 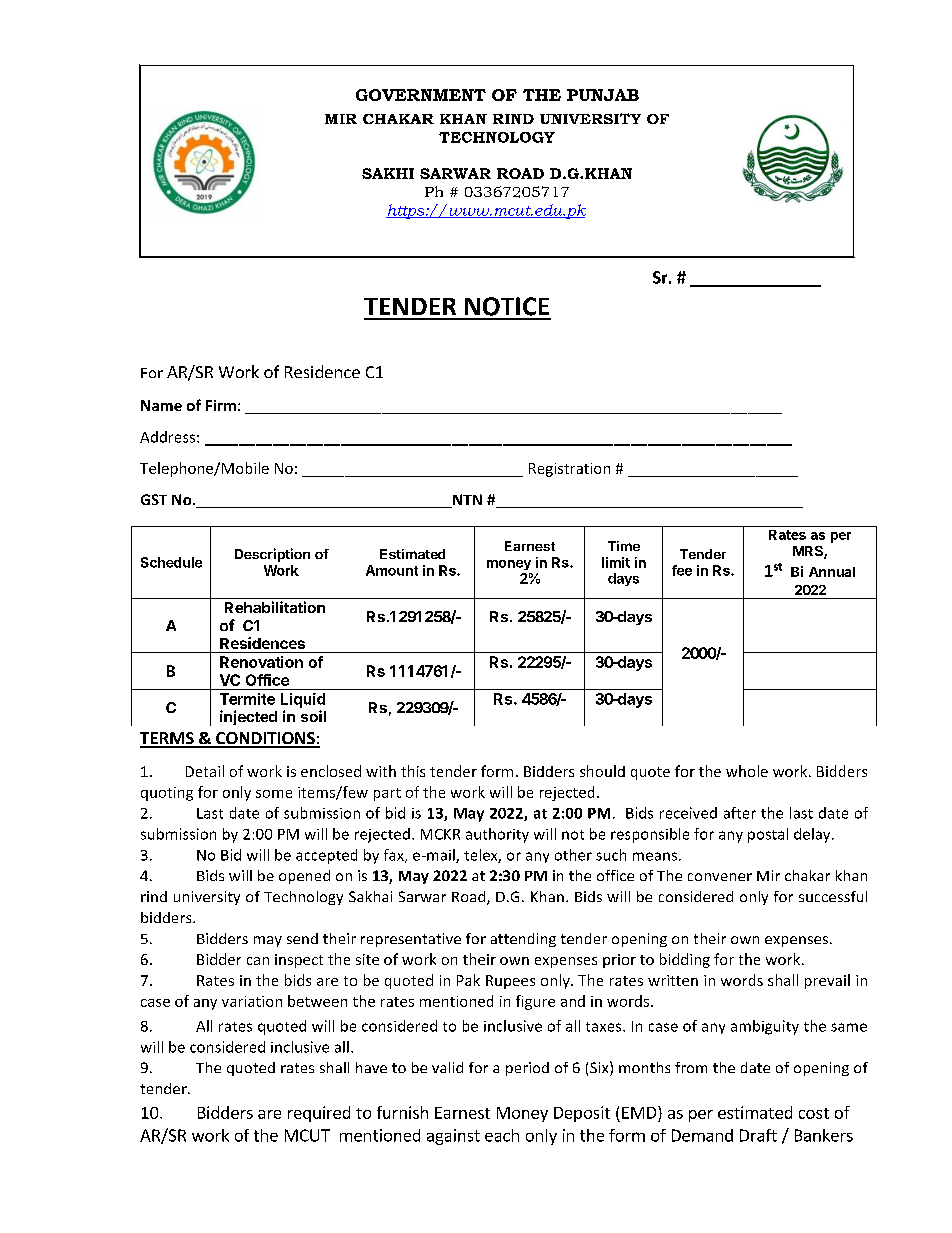 I want to click on SAKHI, so click(x=388, y=173).
